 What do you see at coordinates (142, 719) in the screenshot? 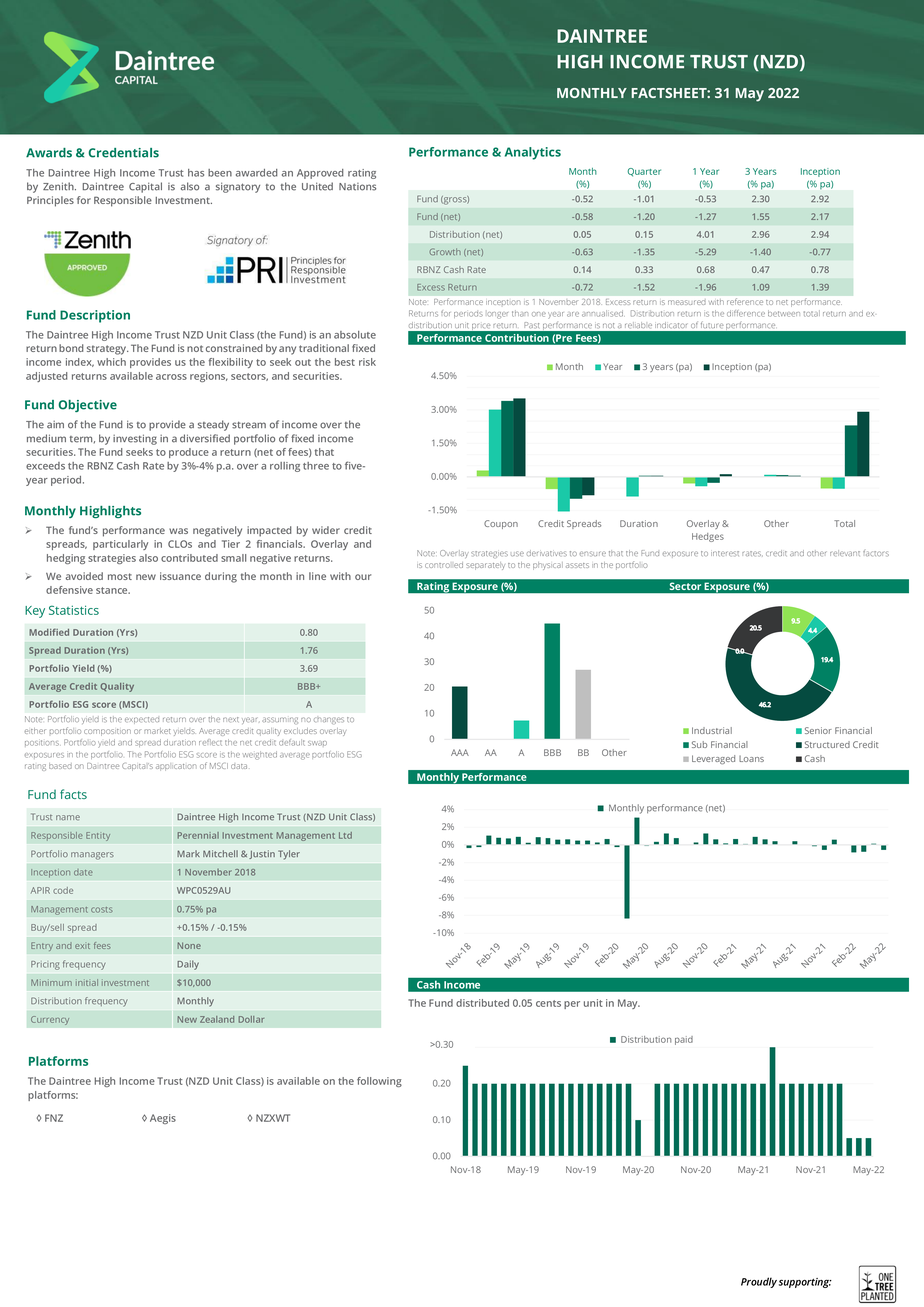
I see `expected` at bounding box center [142, 719].
